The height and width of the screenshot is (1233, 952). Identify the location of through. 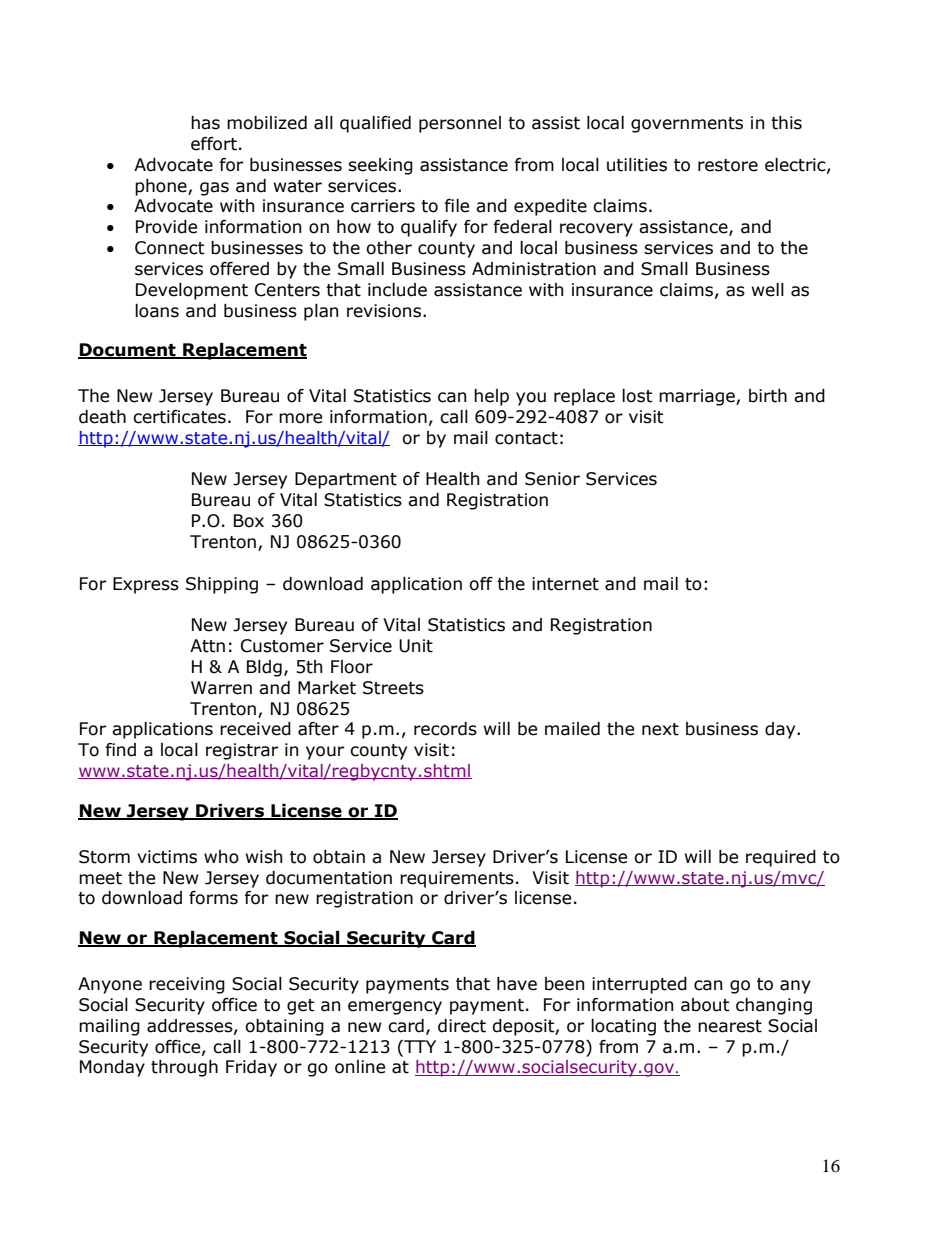
(184, 1068).
